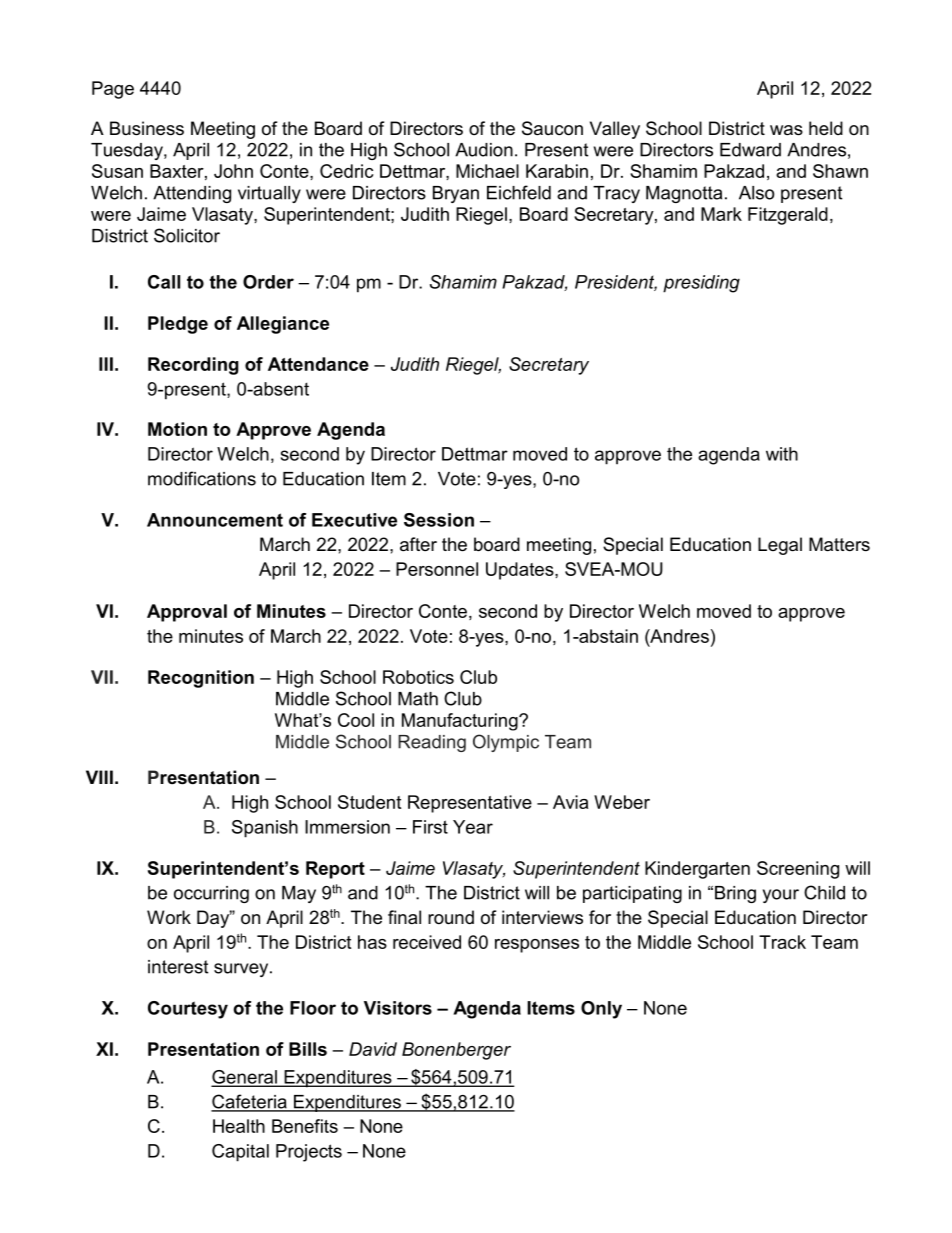 The width and height of the page is (952, 1233). Describe the element at coordinates (439, 520) in the page. I see `Session` at that location.
